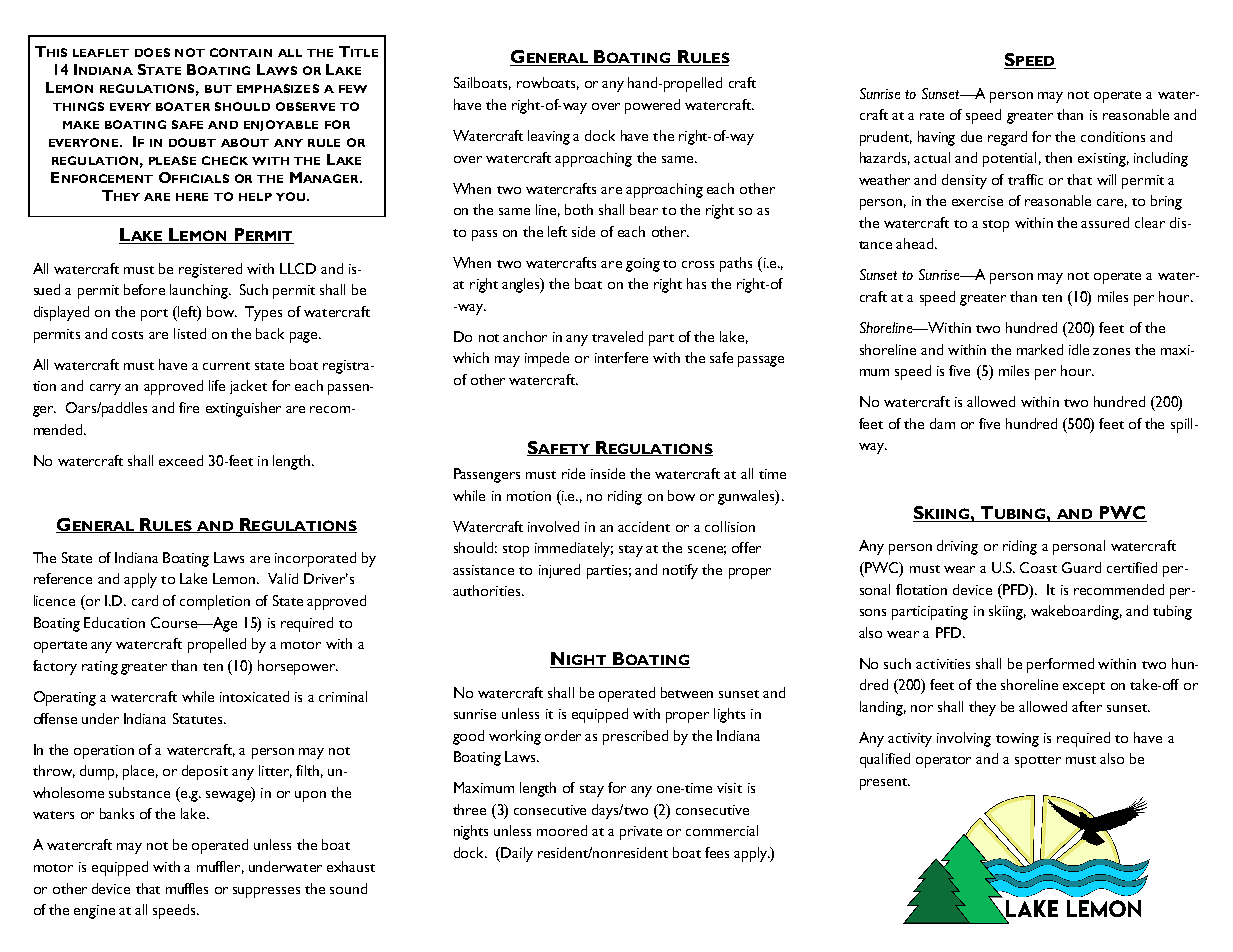 Image resolution: width=1233 pixels, height=952 pixels. Describe the element at coordinates (1038, 567) in the screenshot. I see `Coast` at that location.
